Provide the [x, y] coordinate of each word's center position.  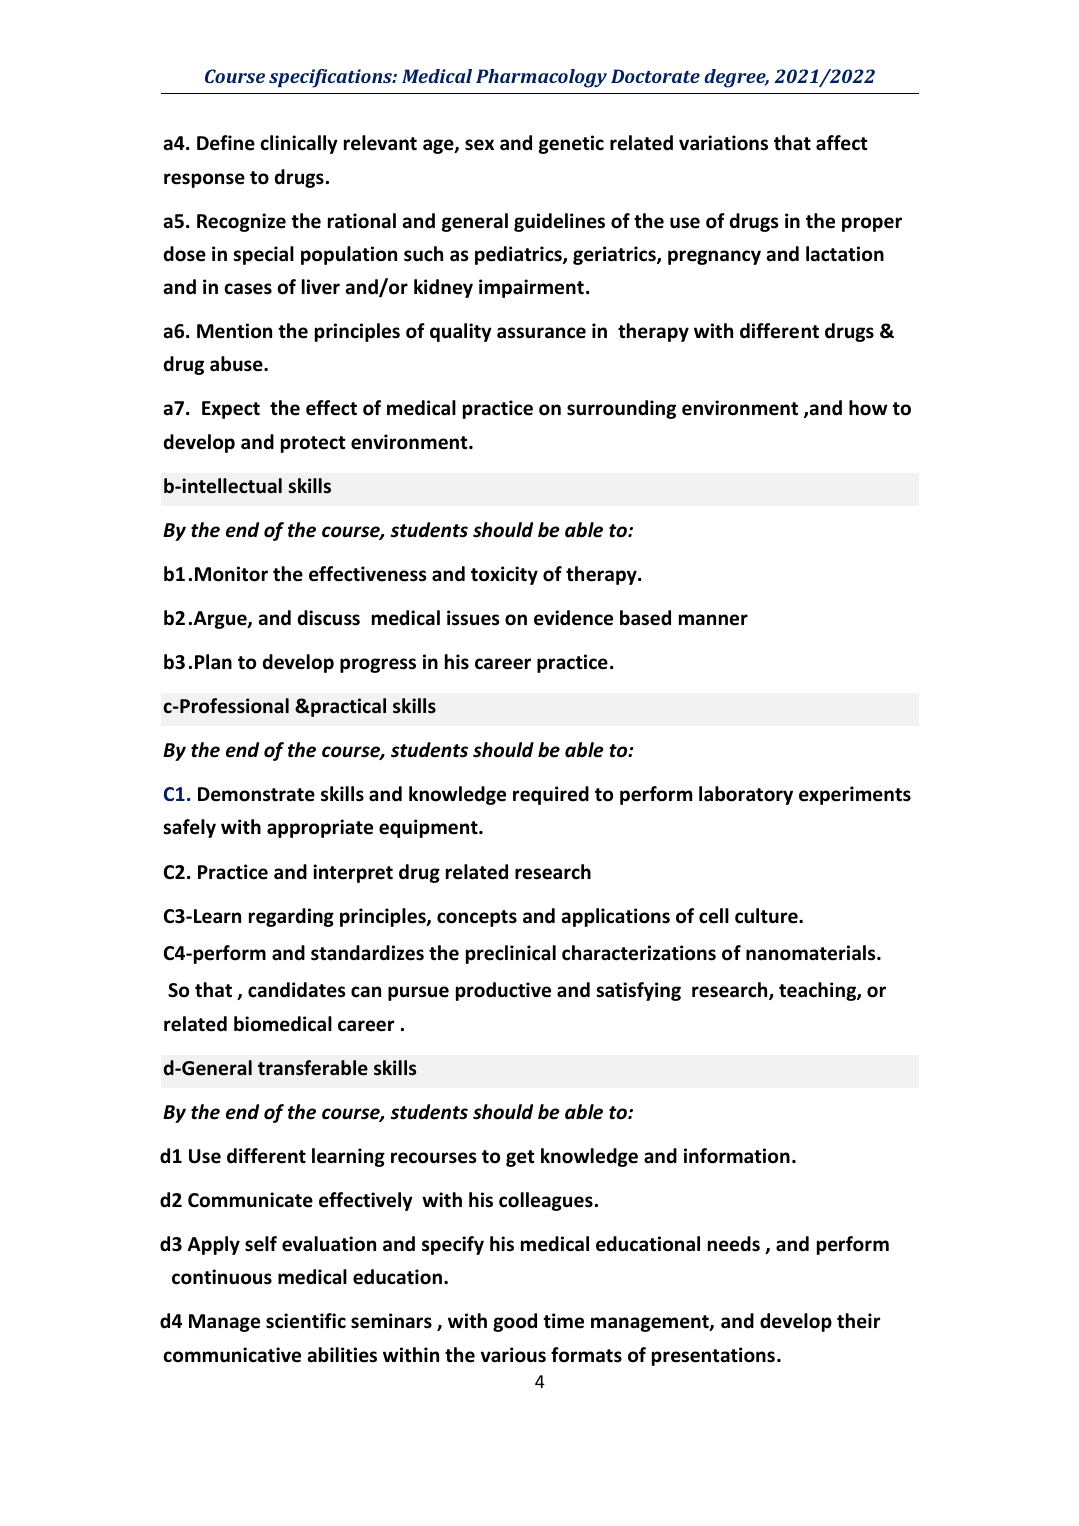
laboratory [746, 795]
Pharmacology [541, 78]
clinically [299, 144]
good [515, 1322]
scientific [306, 1321]
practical [347, 707]
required [551, 795]
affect [841, 143]
